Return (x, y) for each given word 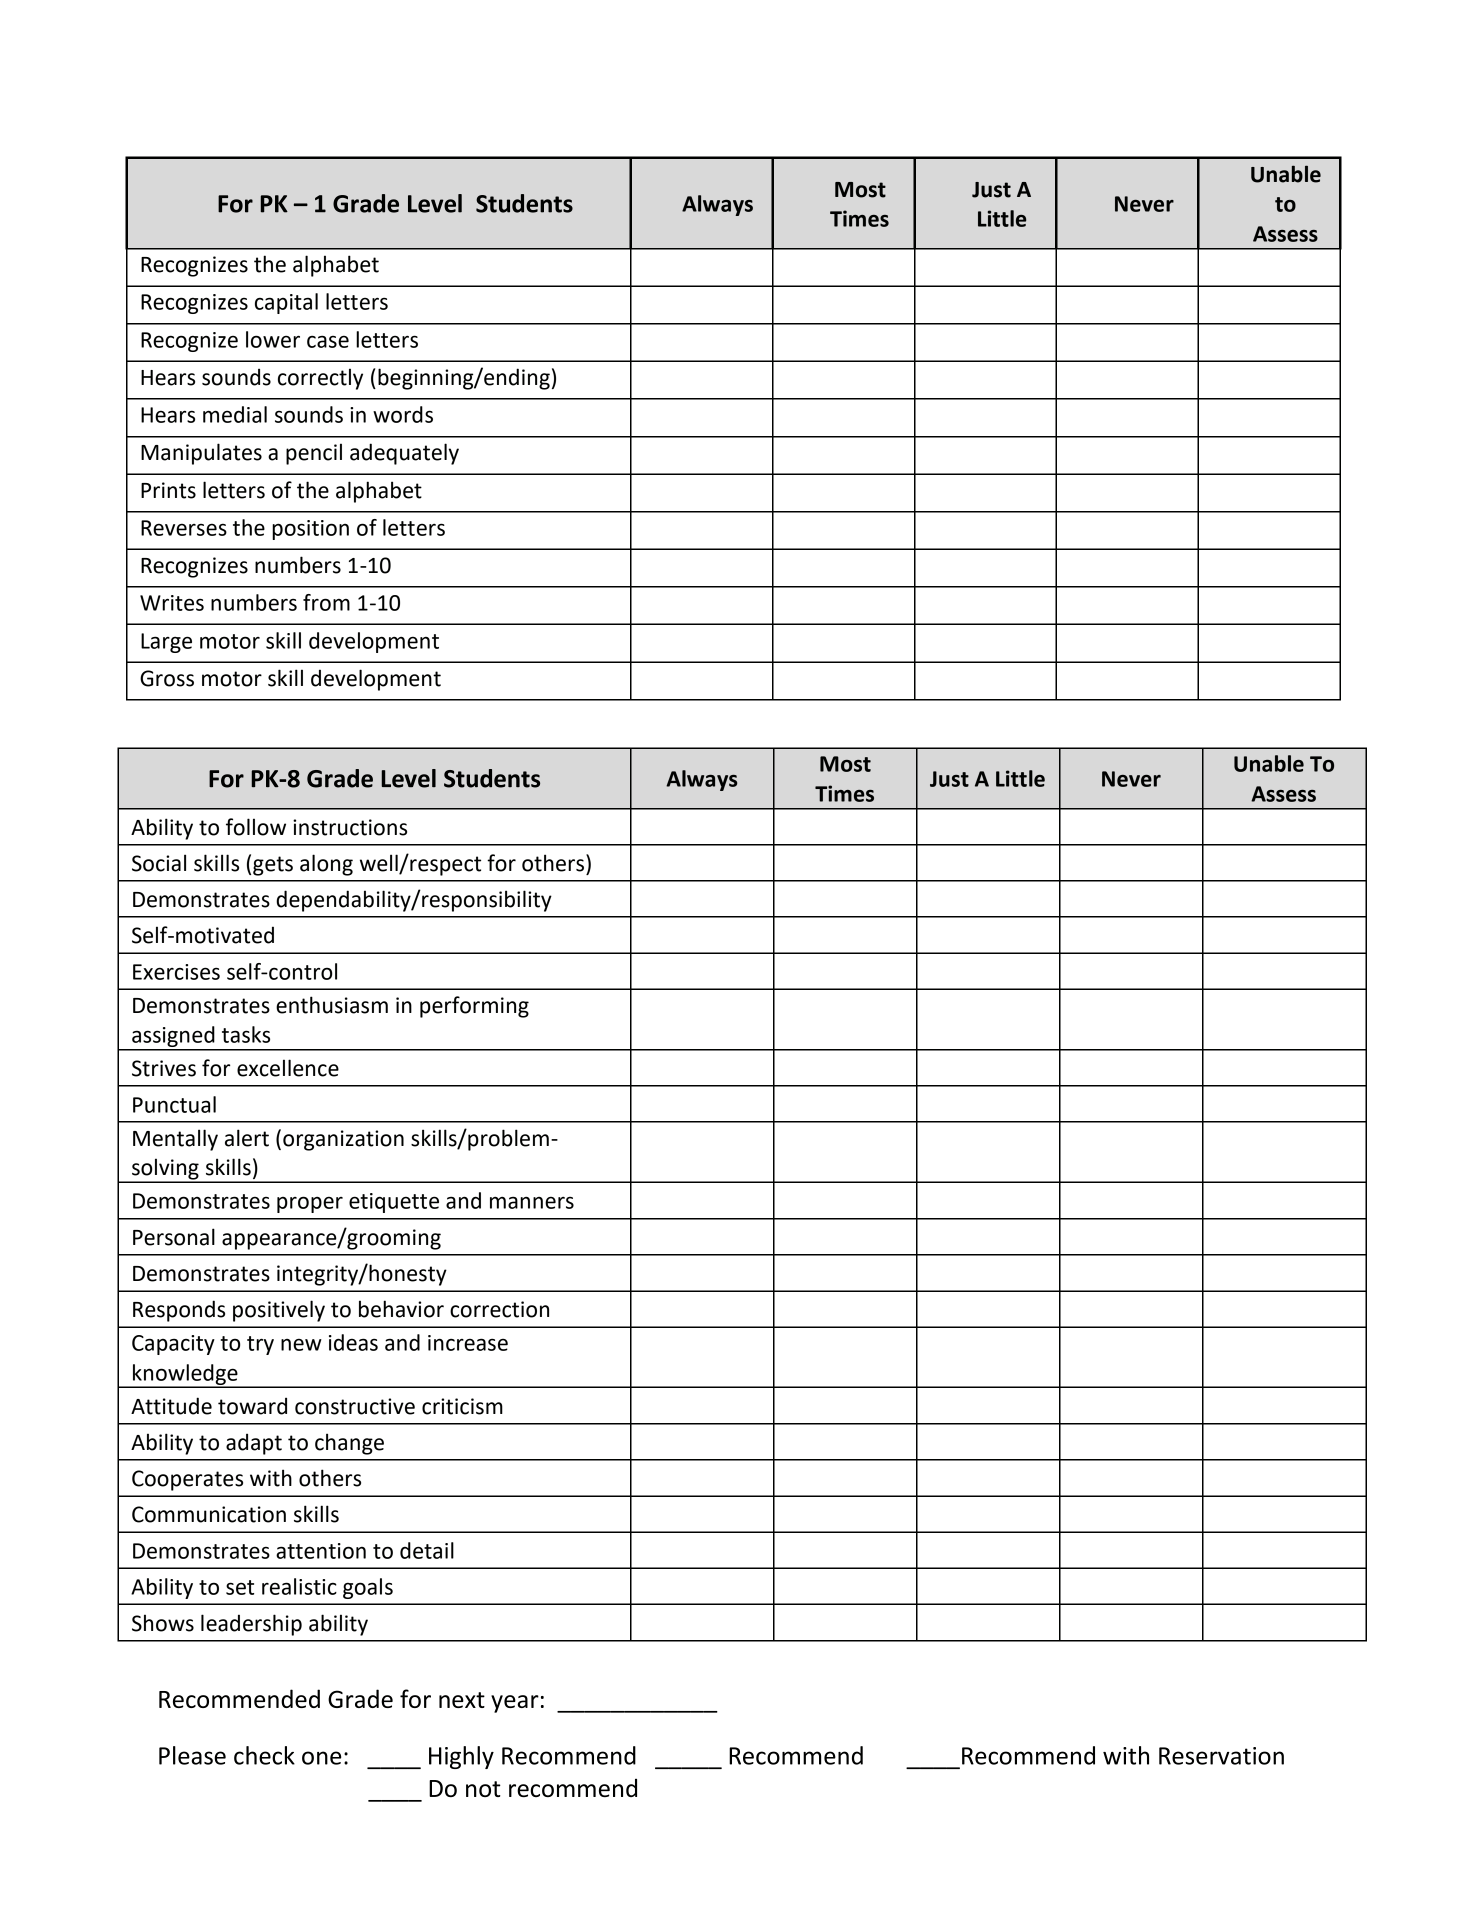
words (403, 414)
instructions (350, 827)
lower (273, 339)
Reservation (1221, 1756)
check (264, 1755)
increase (468, 1343)
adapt (254, 1444)
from (326, 602)
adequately (404, 454)
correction (499, 1309)
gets (273, 866)
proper (310, 1204)
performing (474, 1007)
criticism (462, 1406)
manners (532, 1202)
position (310, 530)
